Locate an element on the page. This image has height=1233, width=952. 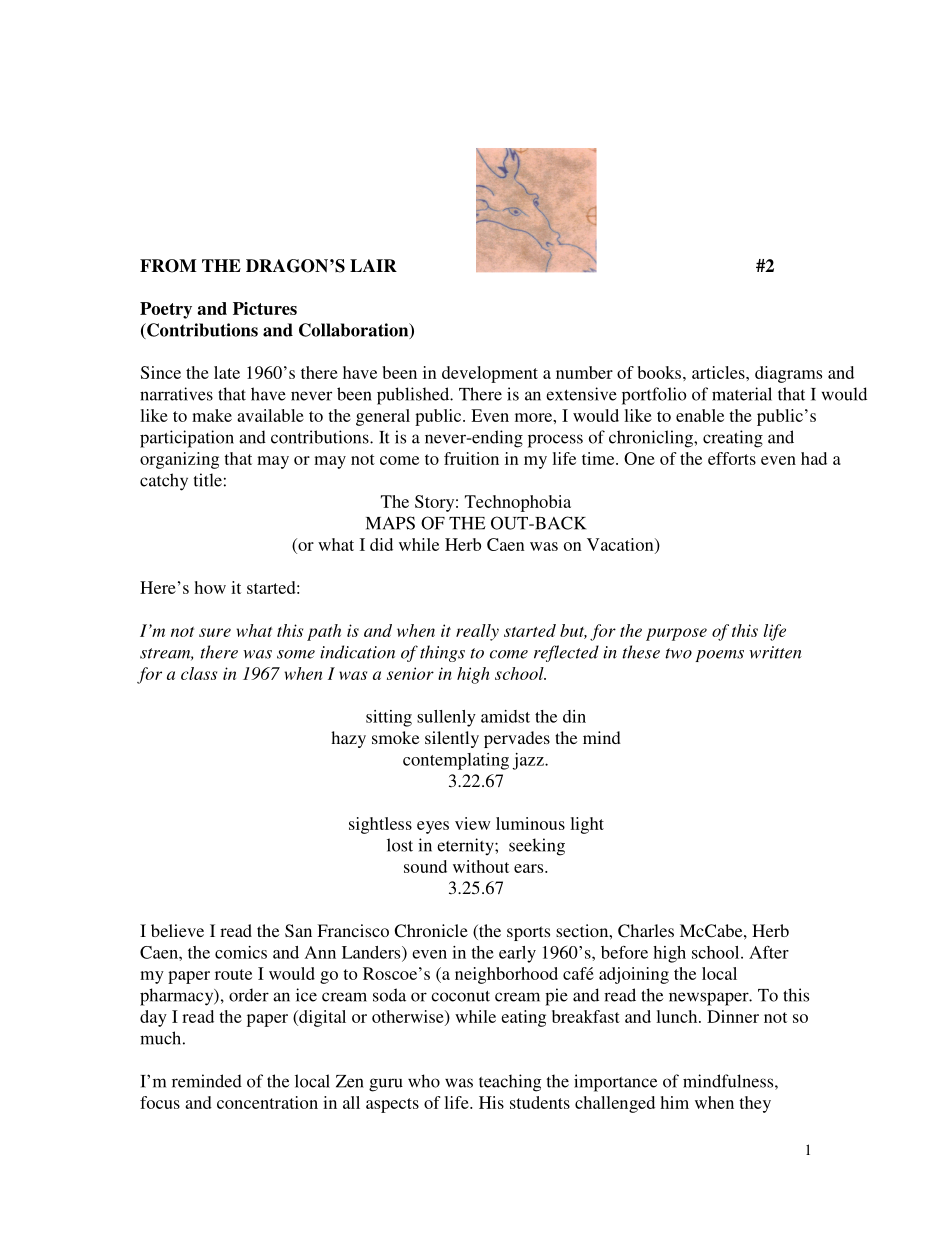
light is located at coordinates (587, 825).
